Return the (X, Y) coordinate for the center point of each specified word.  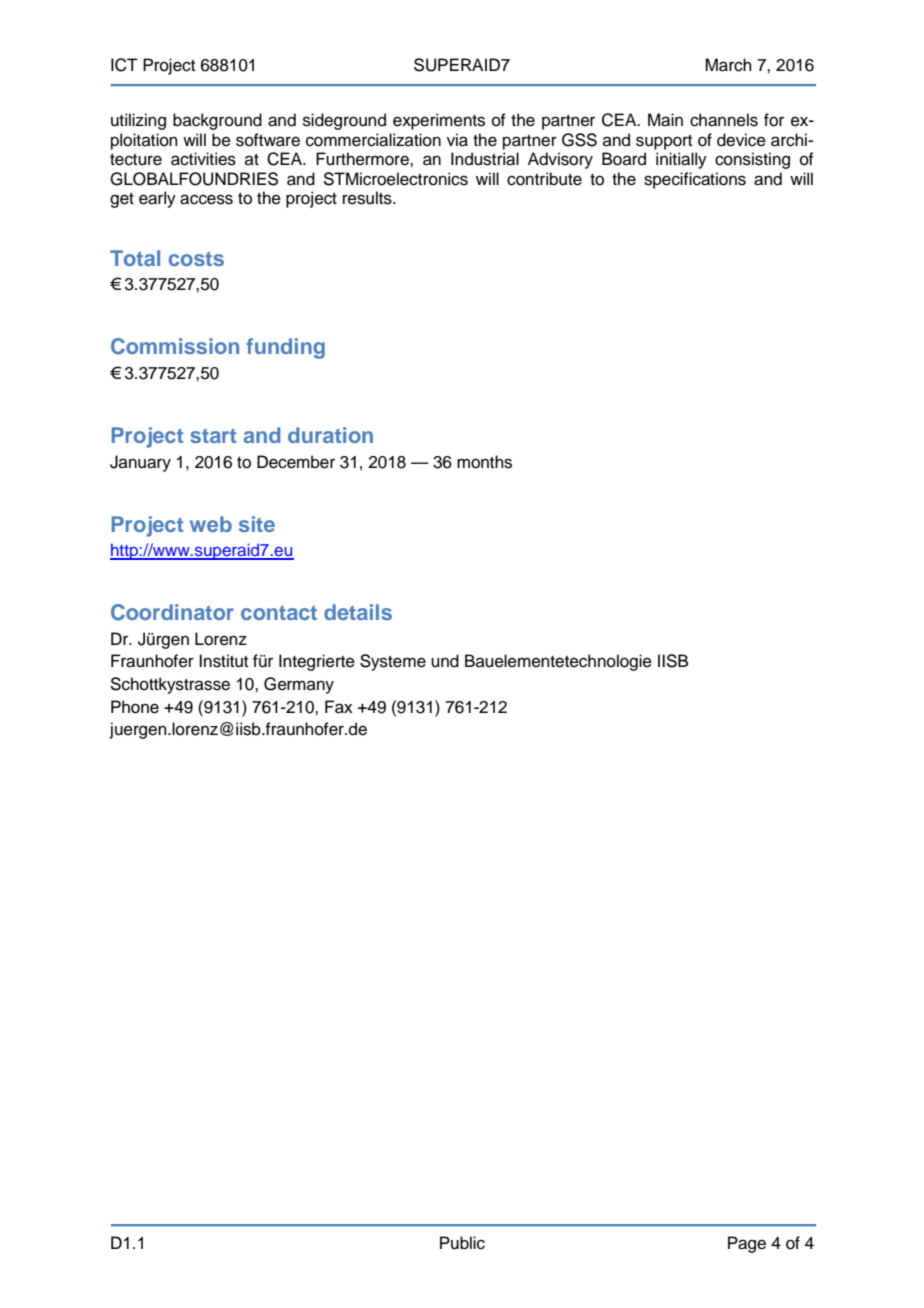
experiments (439, 121)
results (368, 198)
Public (462, 1243)
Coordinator (172, 612)
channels (724, 120)
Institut (223, 661)
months (484, 462)
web (211, 524)
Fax (339, 707)
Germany (299, 685)
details (358, 612)
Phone (135, 707)
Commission (175, 346)
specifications (695, 180)
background (217, 121)
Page (747, 1244)
